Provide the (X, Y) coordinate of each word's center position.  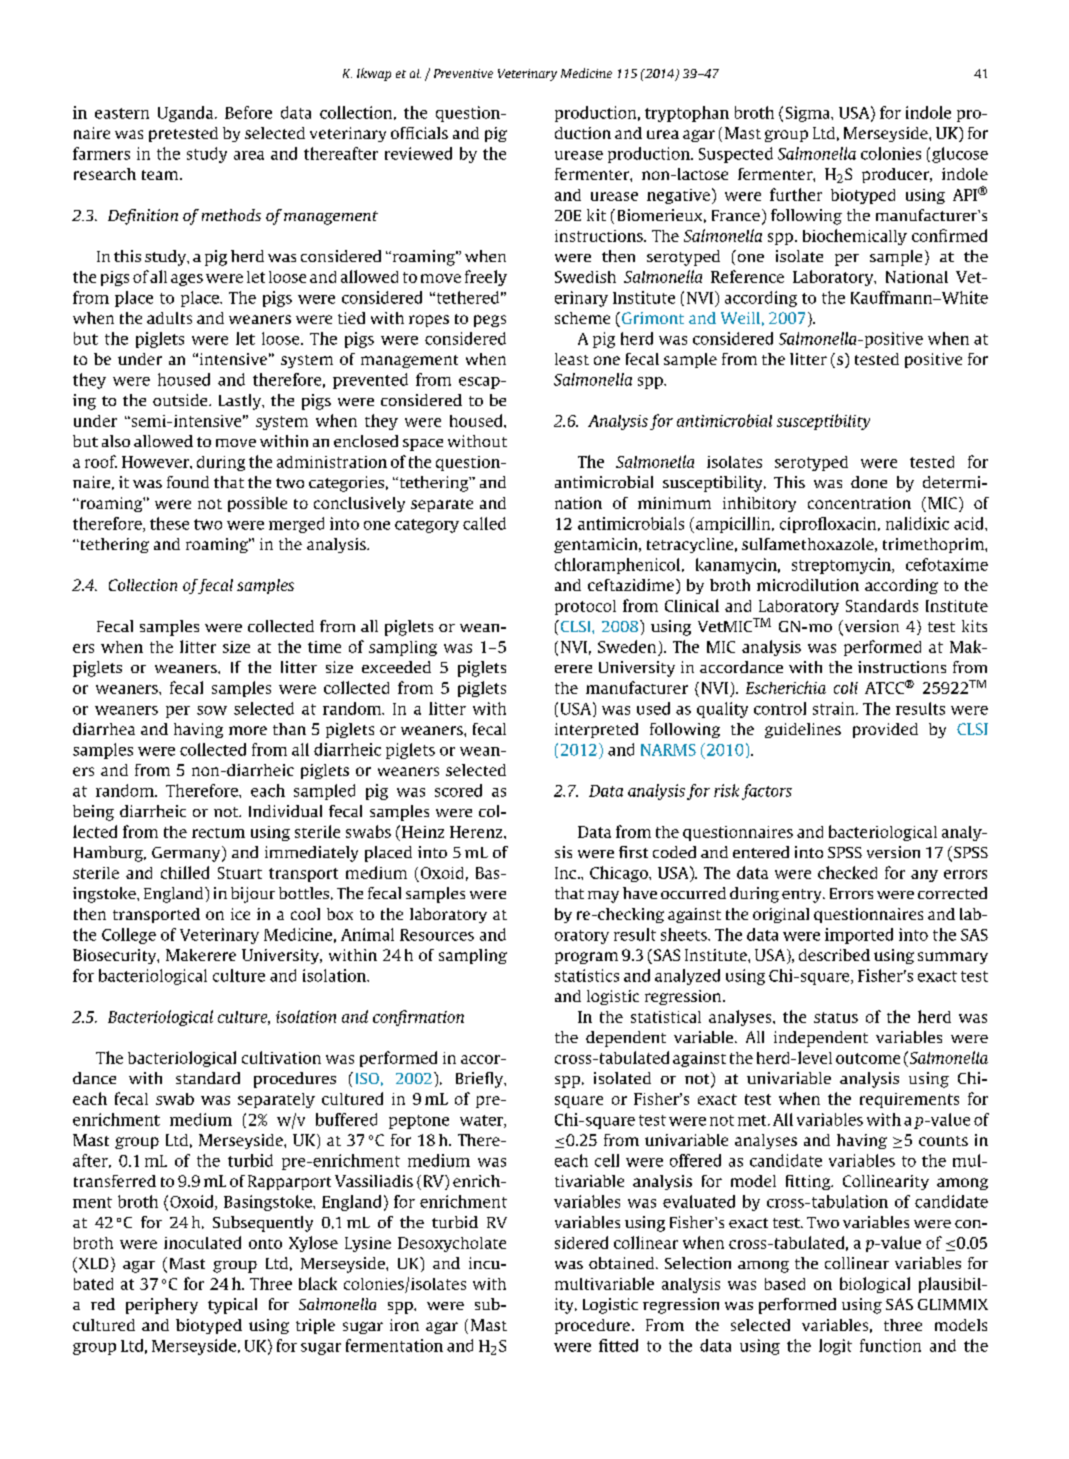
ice (240, 914)
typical (232, 1306)
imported (859, 936)
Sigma (809, 114)
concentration (859, 503)
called (484, 523)
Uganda (187, 114)
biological (875, 1285)
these (169, 523)
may (603, 897)
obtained (623, 1263)
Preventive (463, 73)
